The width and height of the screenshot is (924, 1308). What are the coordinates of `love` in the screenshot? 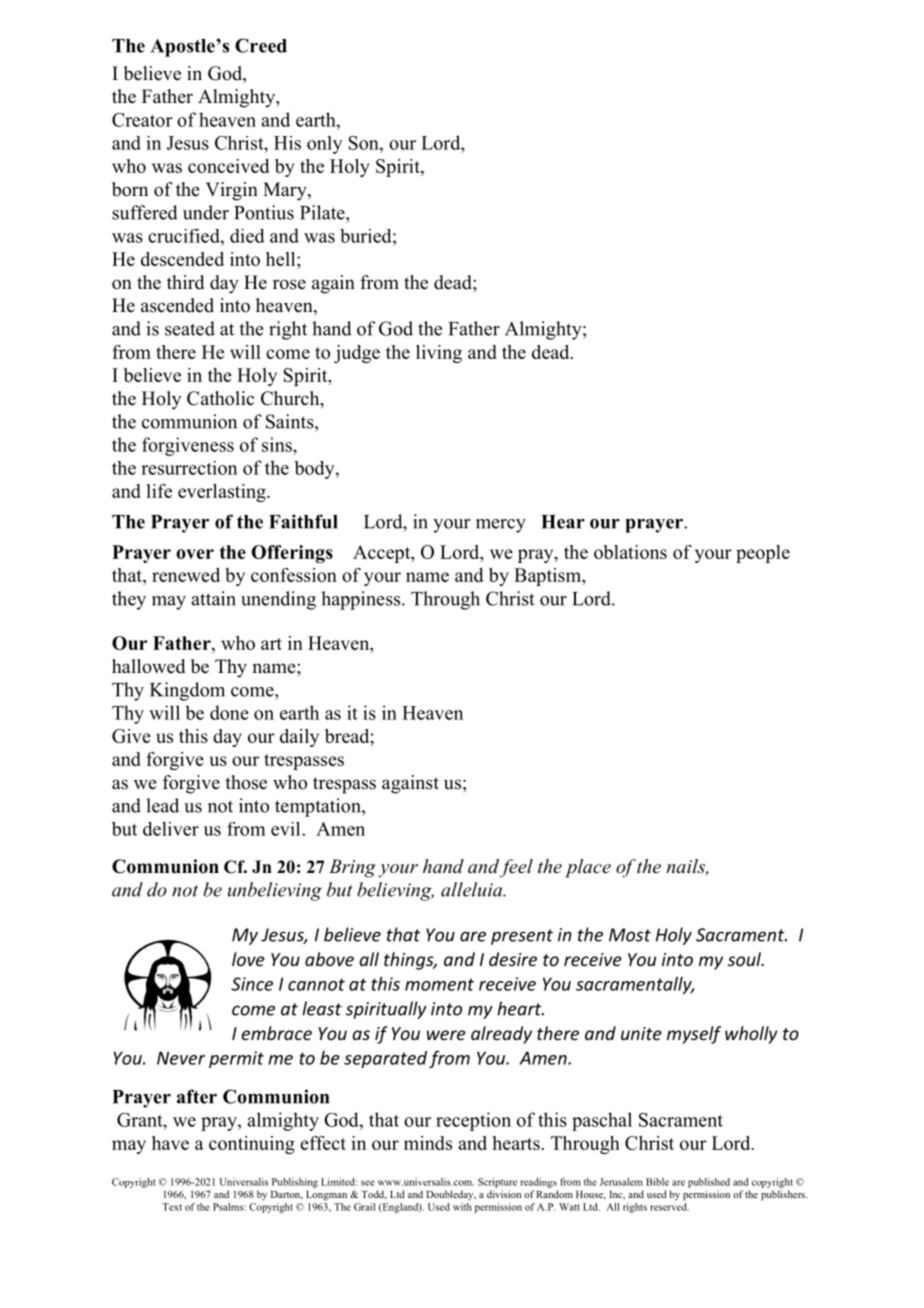 It's located at (248, 959).
